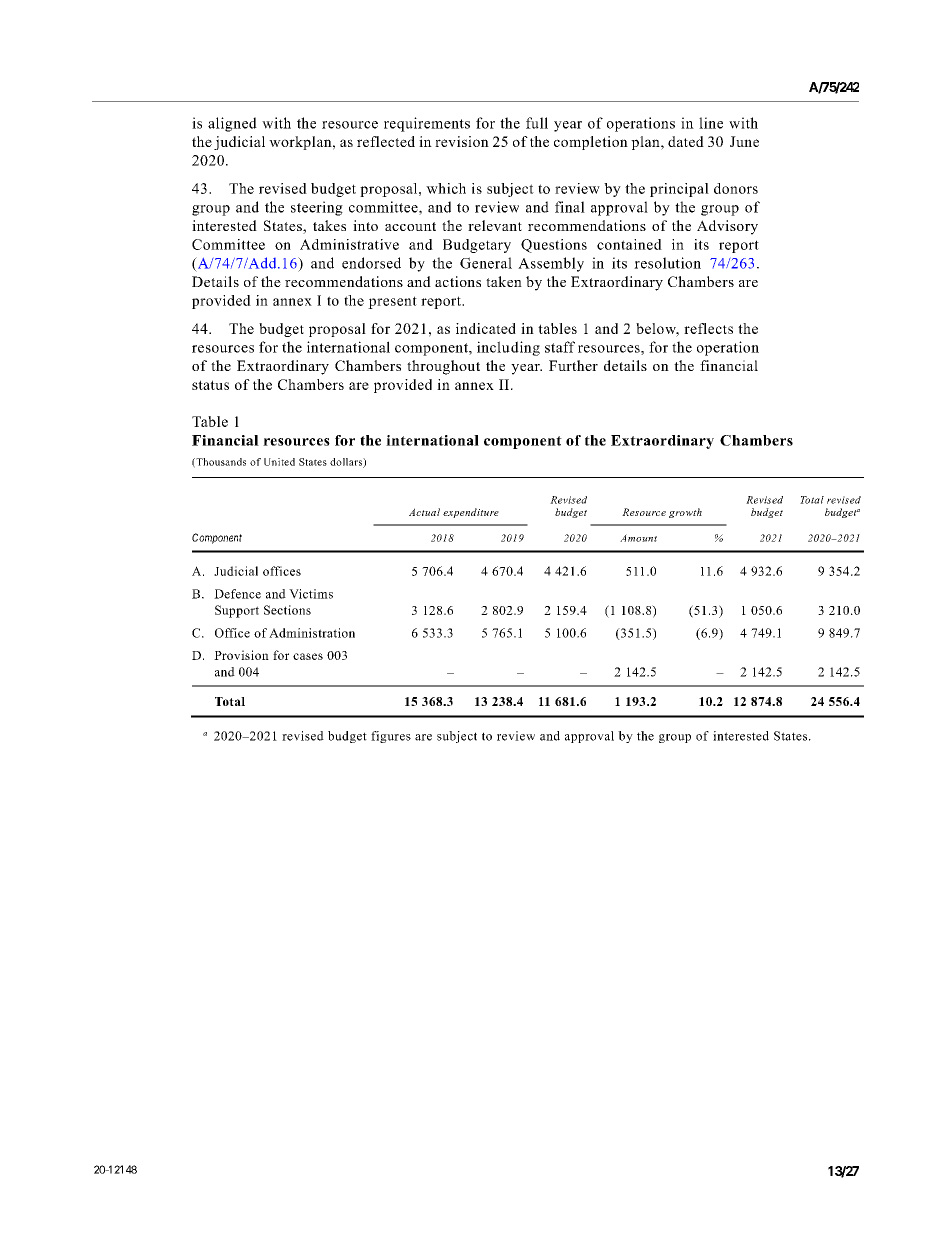 The width and height of the image is (952, 1233). I want to click on growth, so click(685, 513).
